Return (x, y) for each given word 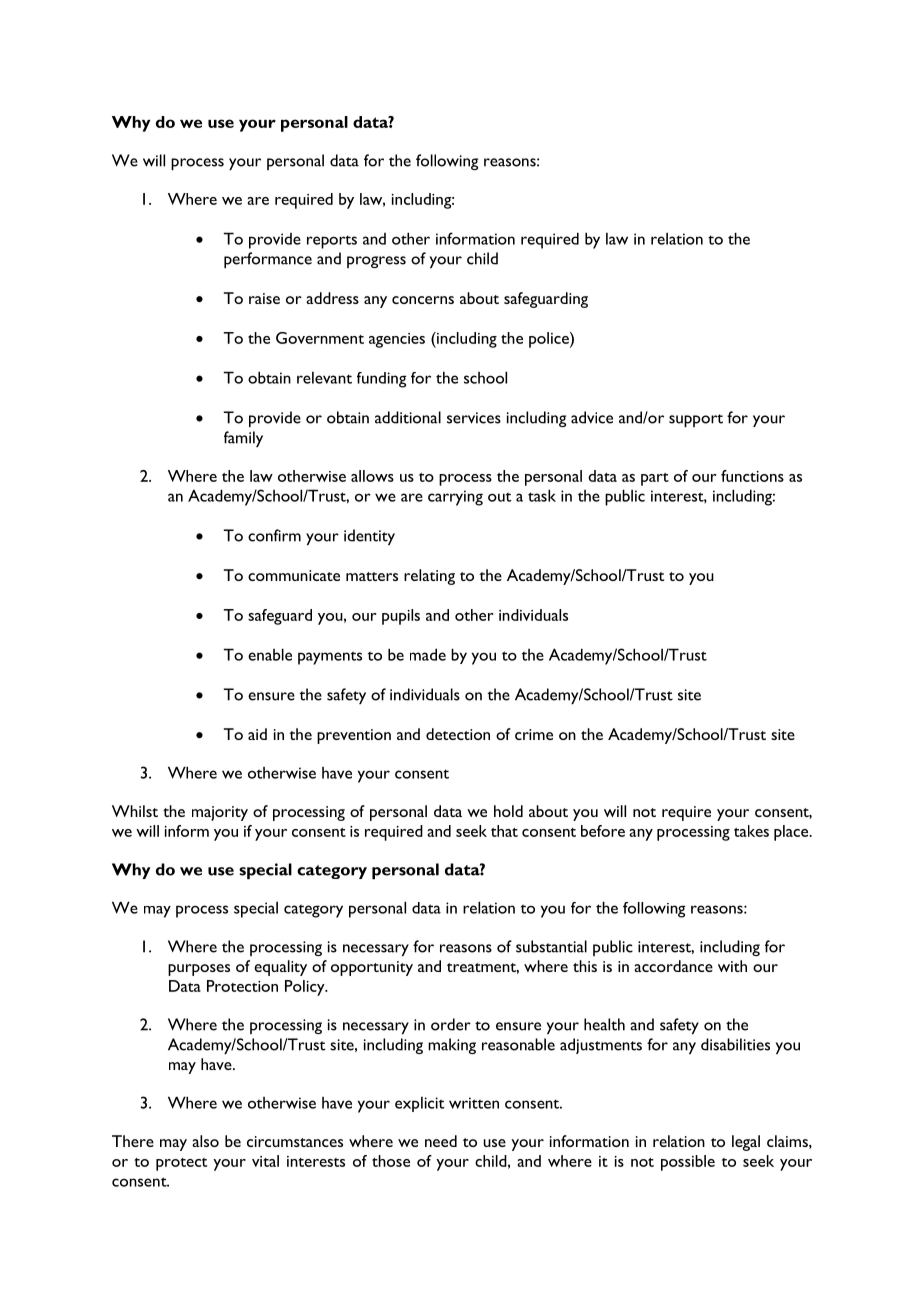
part (655, 479)
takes (751, 831)
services (474, 418)
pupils (401, 617)
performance (268, 260)
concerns (423, 300)
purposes (199, 970)
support (696, 420)
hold (508, 811)
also (205, 1141)
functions (752, 476)
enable (270, 654)
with (732, 966)
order (451, 1024)
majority (220, 813)
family (243, 439)
